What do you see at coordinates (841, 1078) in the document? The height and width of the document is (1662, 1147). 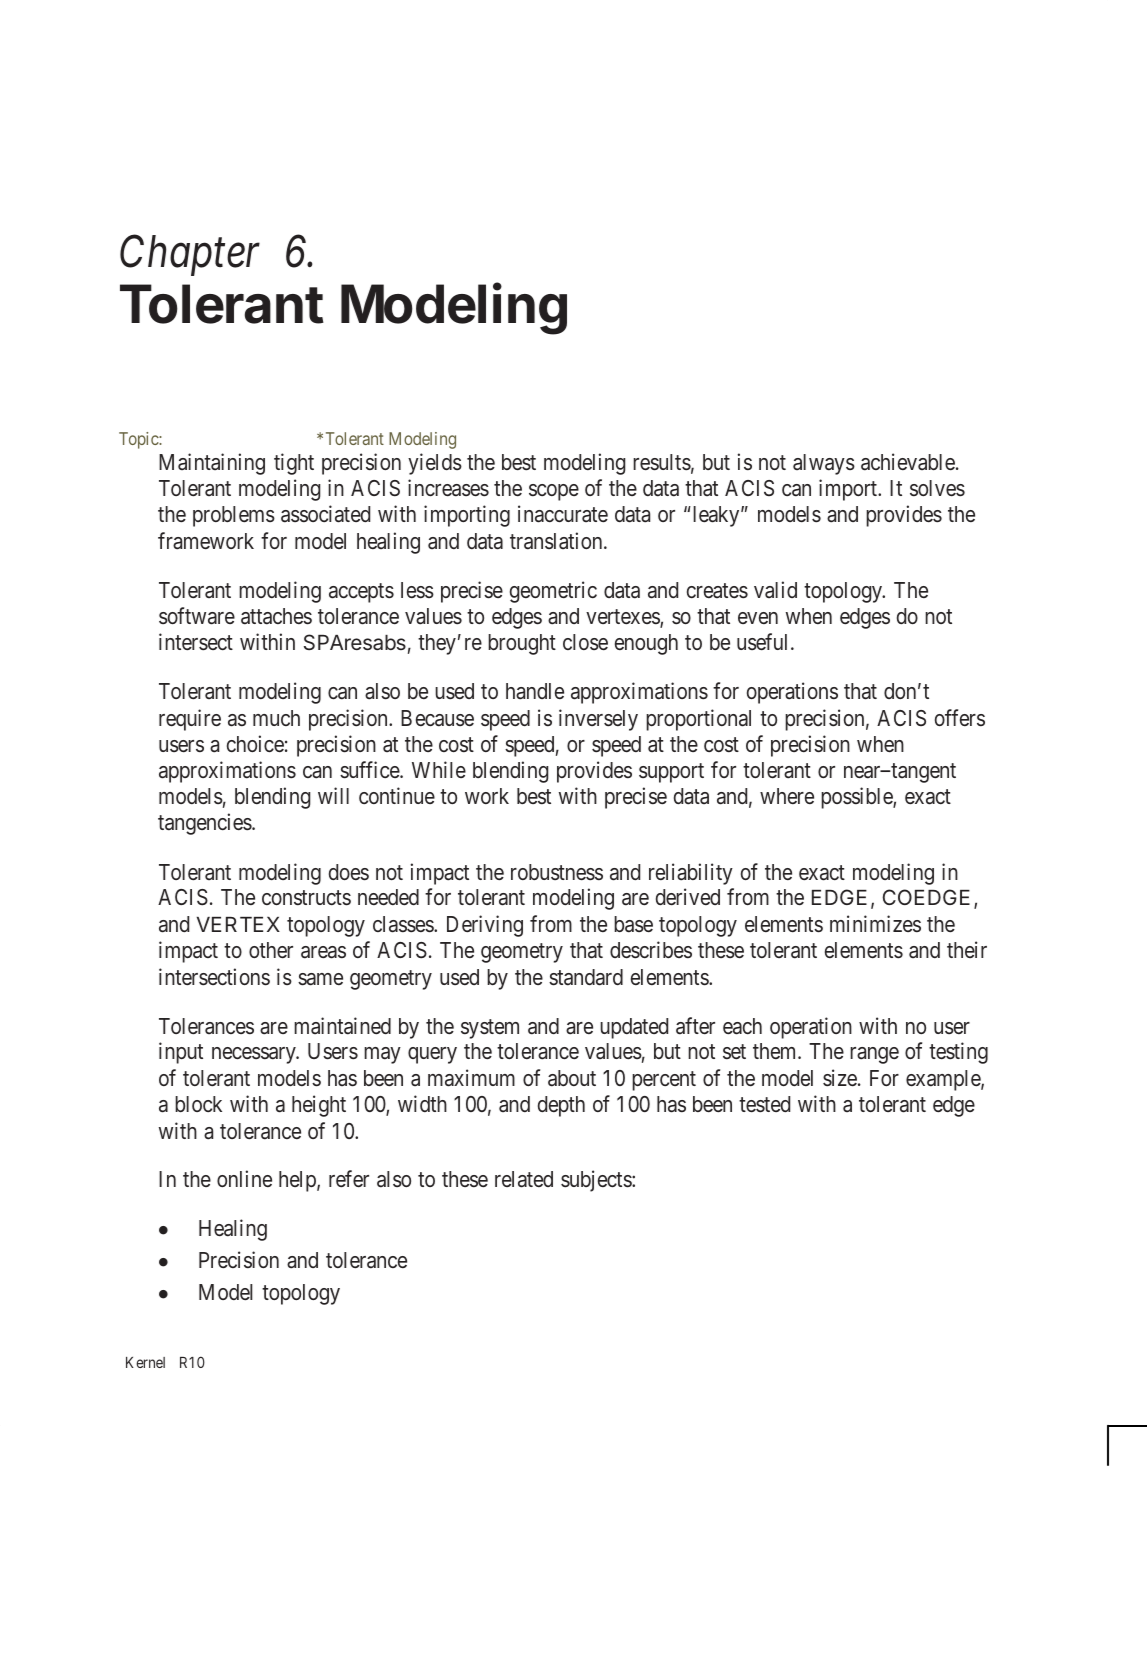 I see `size` at bounding box center [841, 1078].
